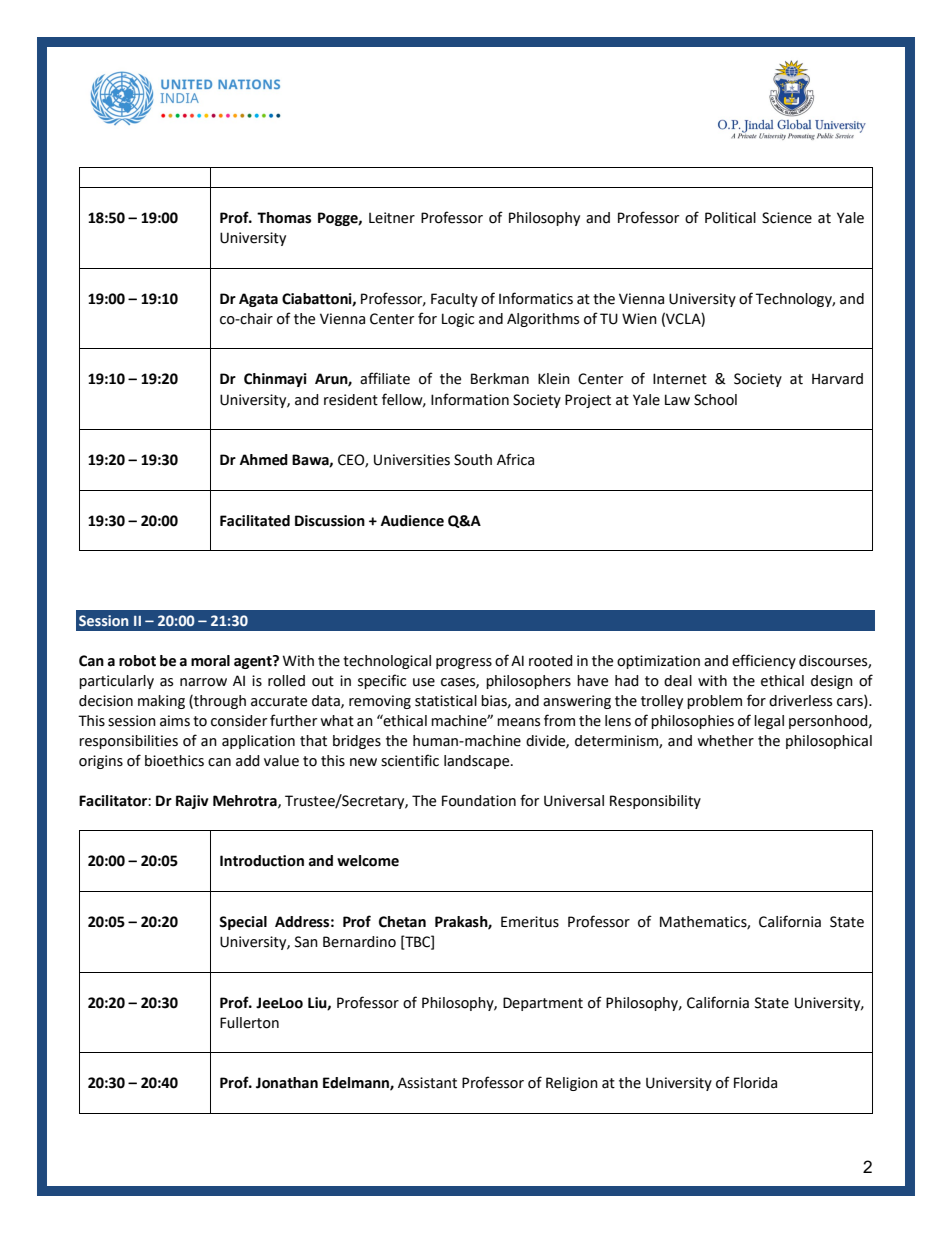 The width and height of the image is (952, 1233). I want to click on Ahmed, so click(264, 460).
